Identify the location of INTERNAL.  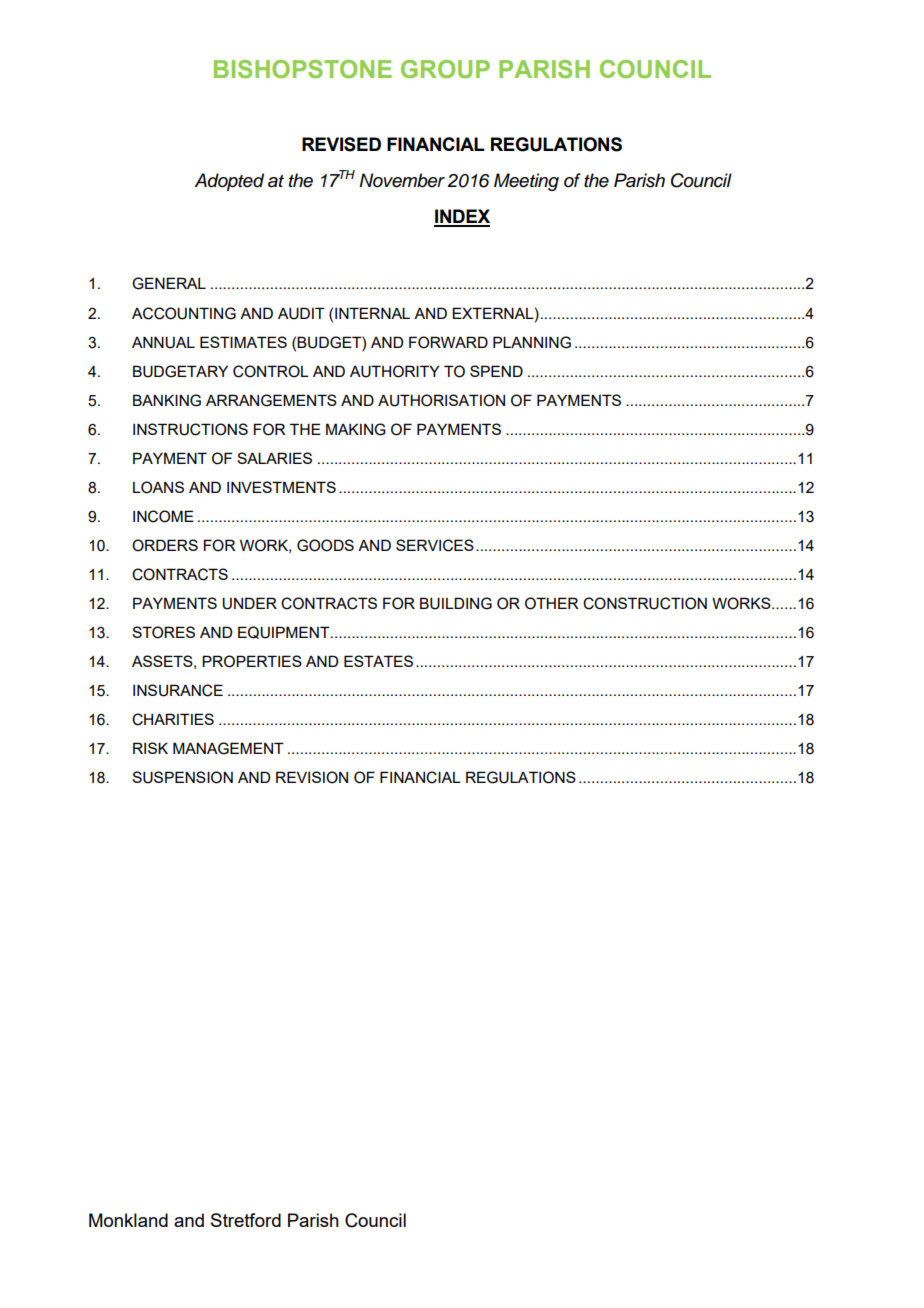
(372, 313).
